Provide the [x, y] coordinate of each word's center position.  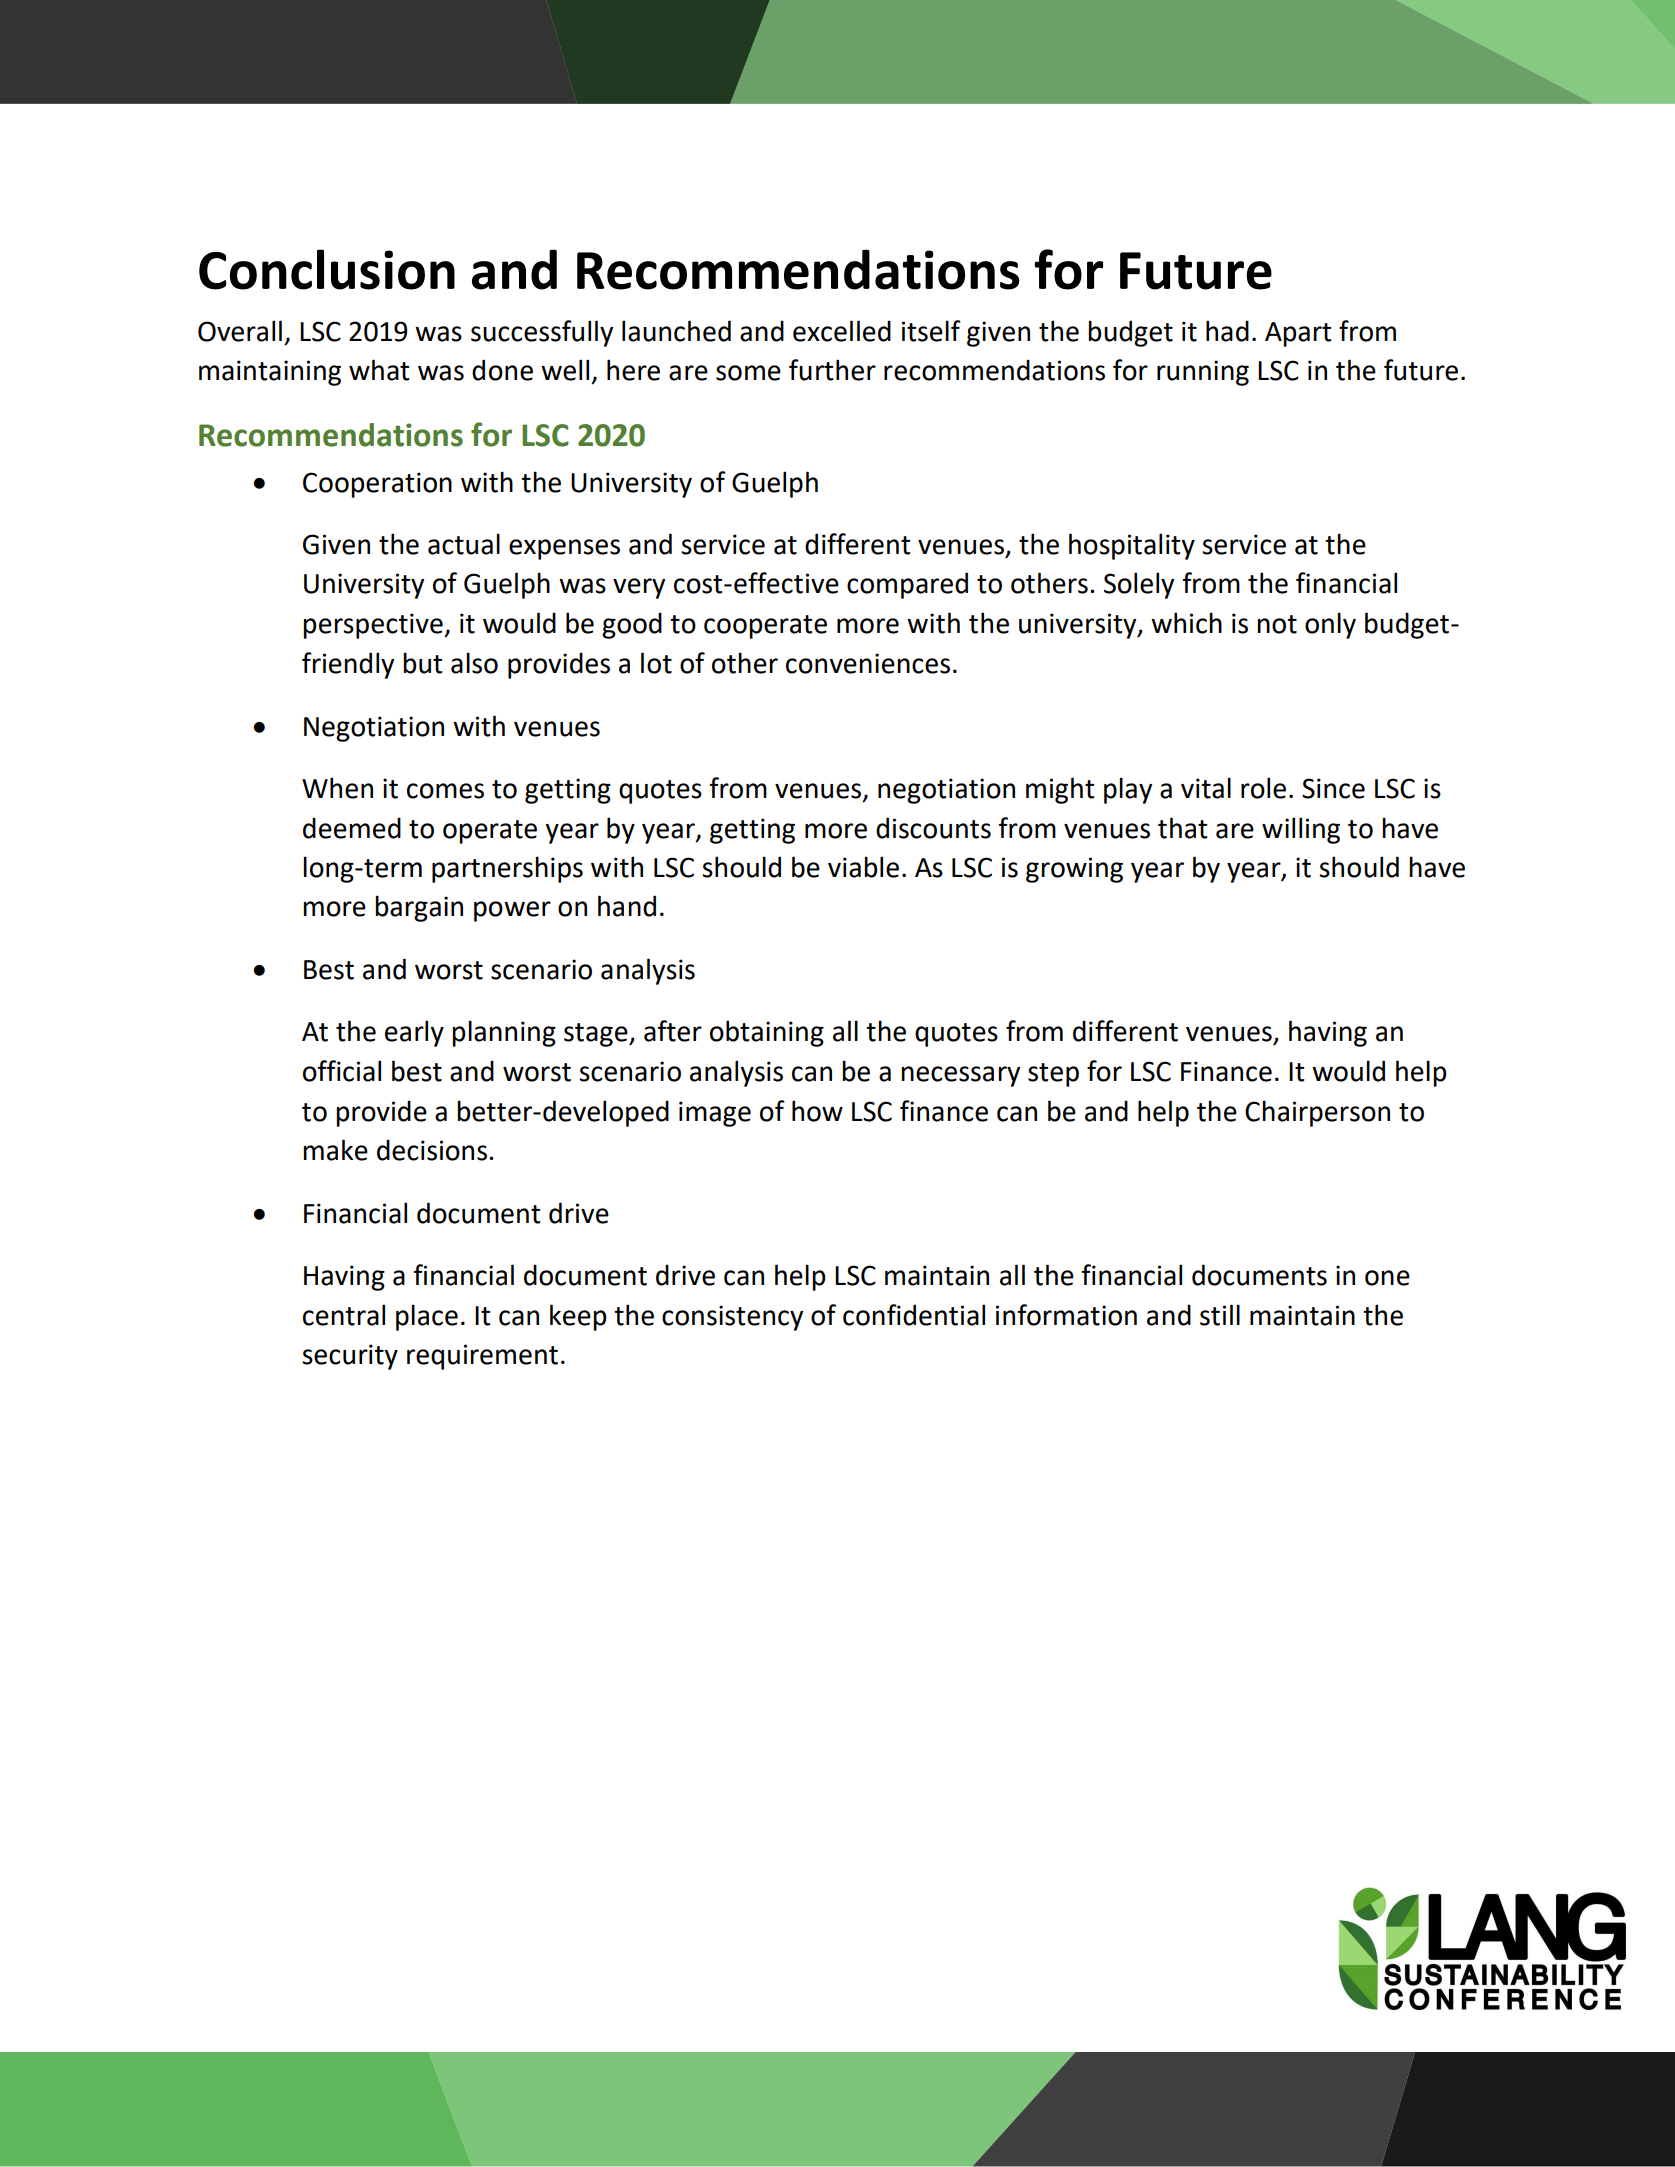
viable [863, 867]
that [1183, 828]
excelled [842, 331]
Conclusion [327, 269]
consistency [732, 1318]
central [344, 1315]
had [1227, 331]
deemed [352, 828]
